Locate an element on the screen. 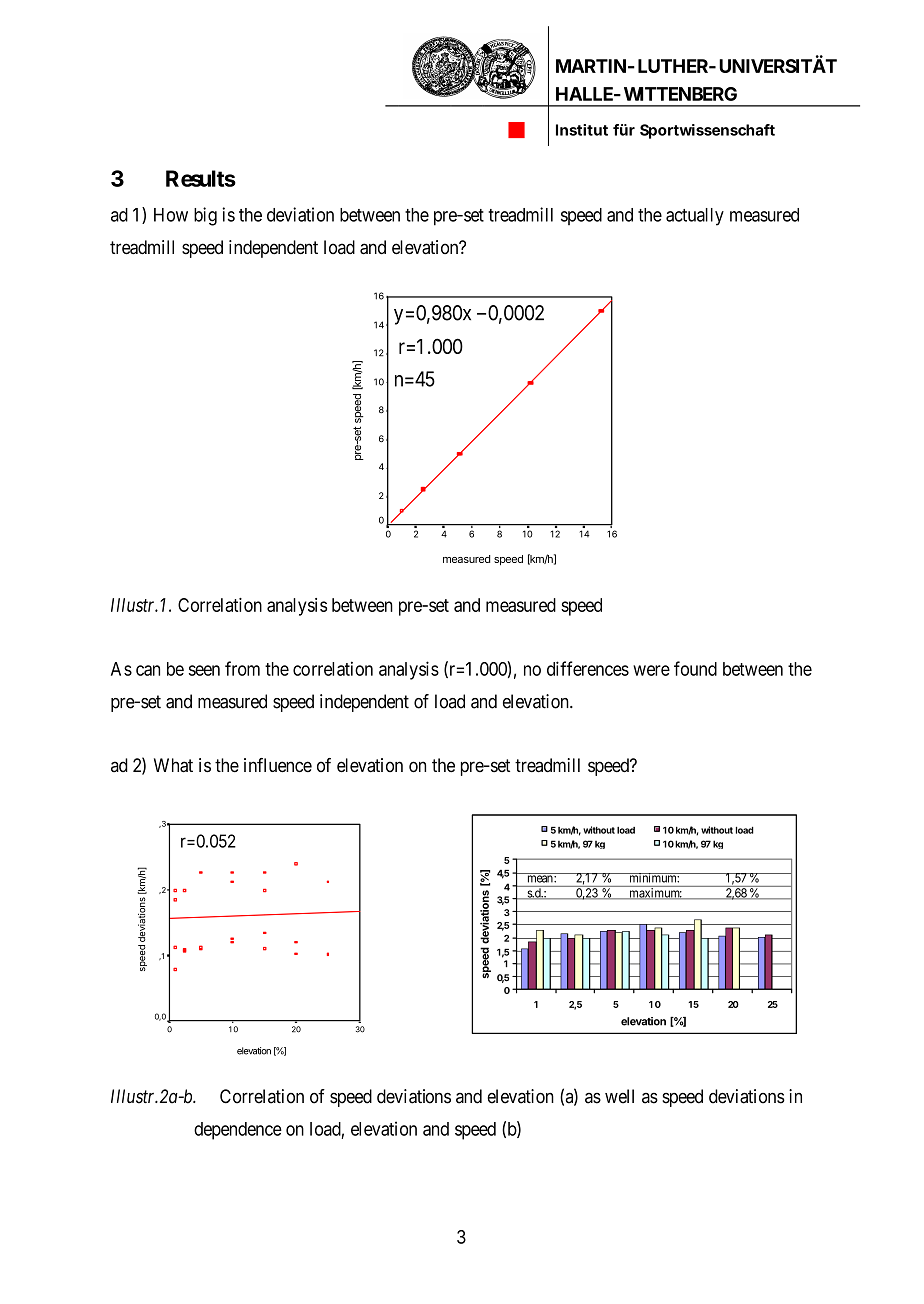 Image resolution: width=924 pixels, height=1304 pixels. Institut is located at coordinates (582, 130).
